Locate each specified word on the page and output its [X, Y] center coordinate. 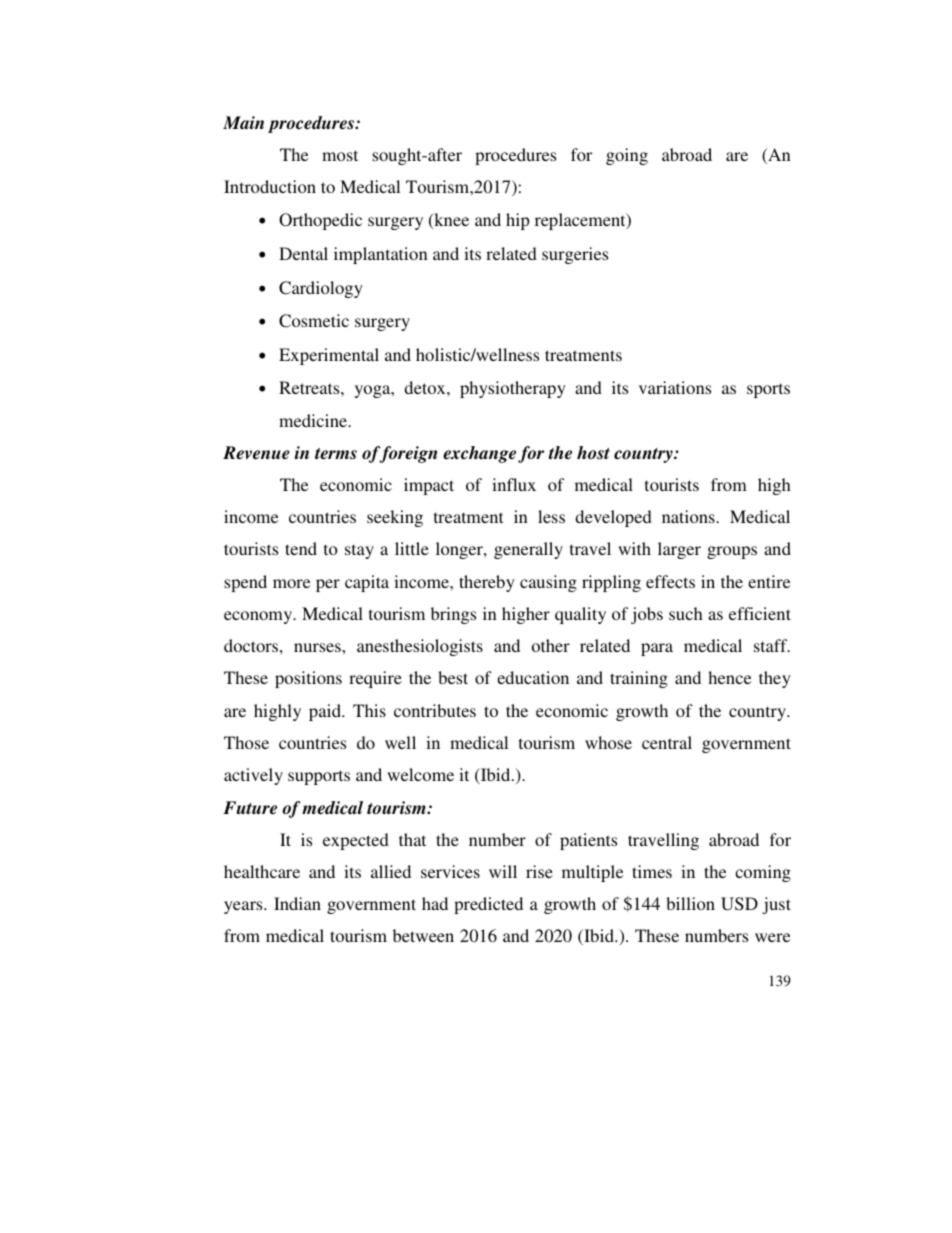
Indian [297, 903]
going [627, 156]
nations [689, 516]
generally [528, 550]
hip [518, 221]
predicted [488, 905]
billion [690, 903]
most [340, 155]
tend [301, 548]
